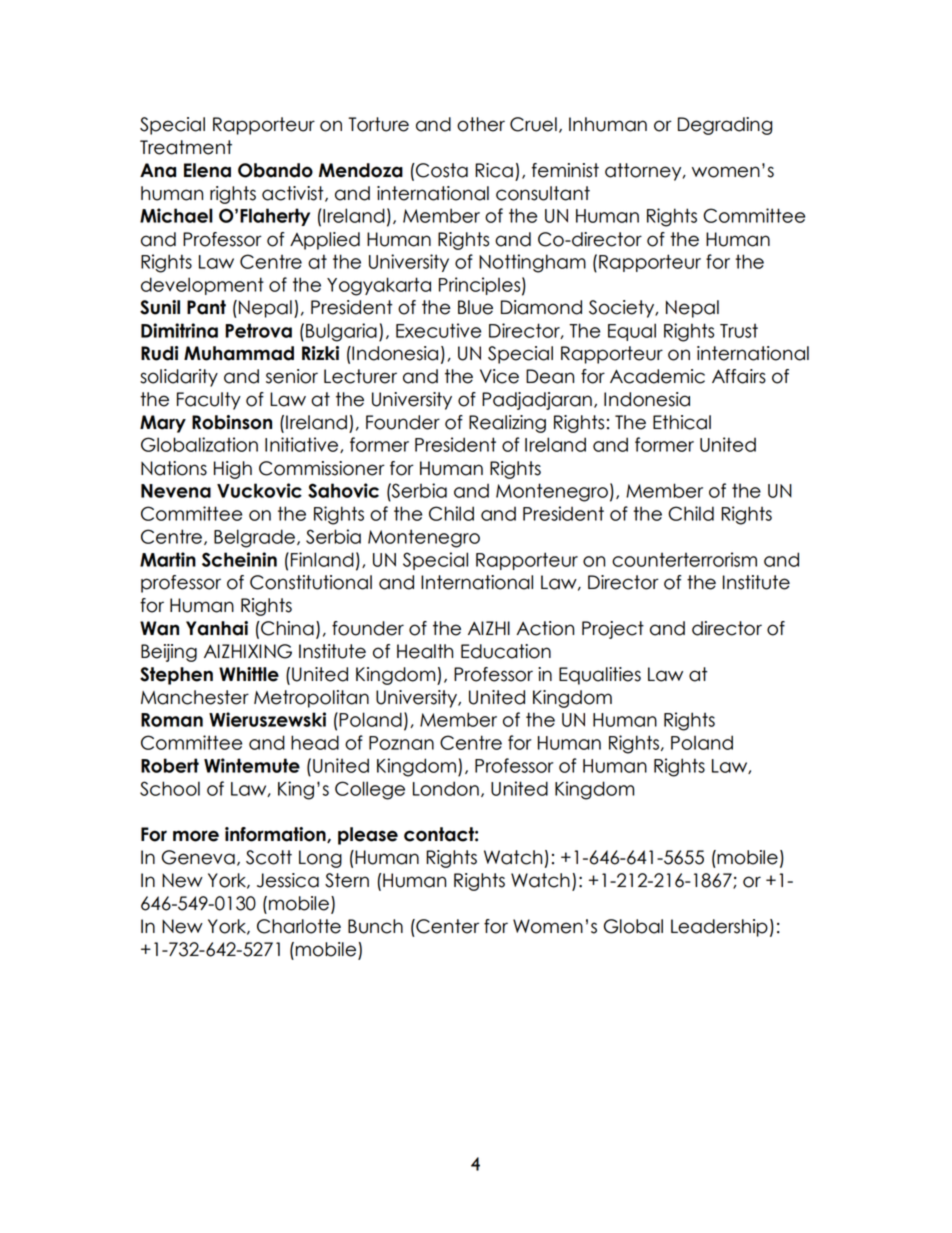 The image size is (952, 1233). Describe the element at coordinates (682, 422) in the image. I see `Ethical` at that location.
